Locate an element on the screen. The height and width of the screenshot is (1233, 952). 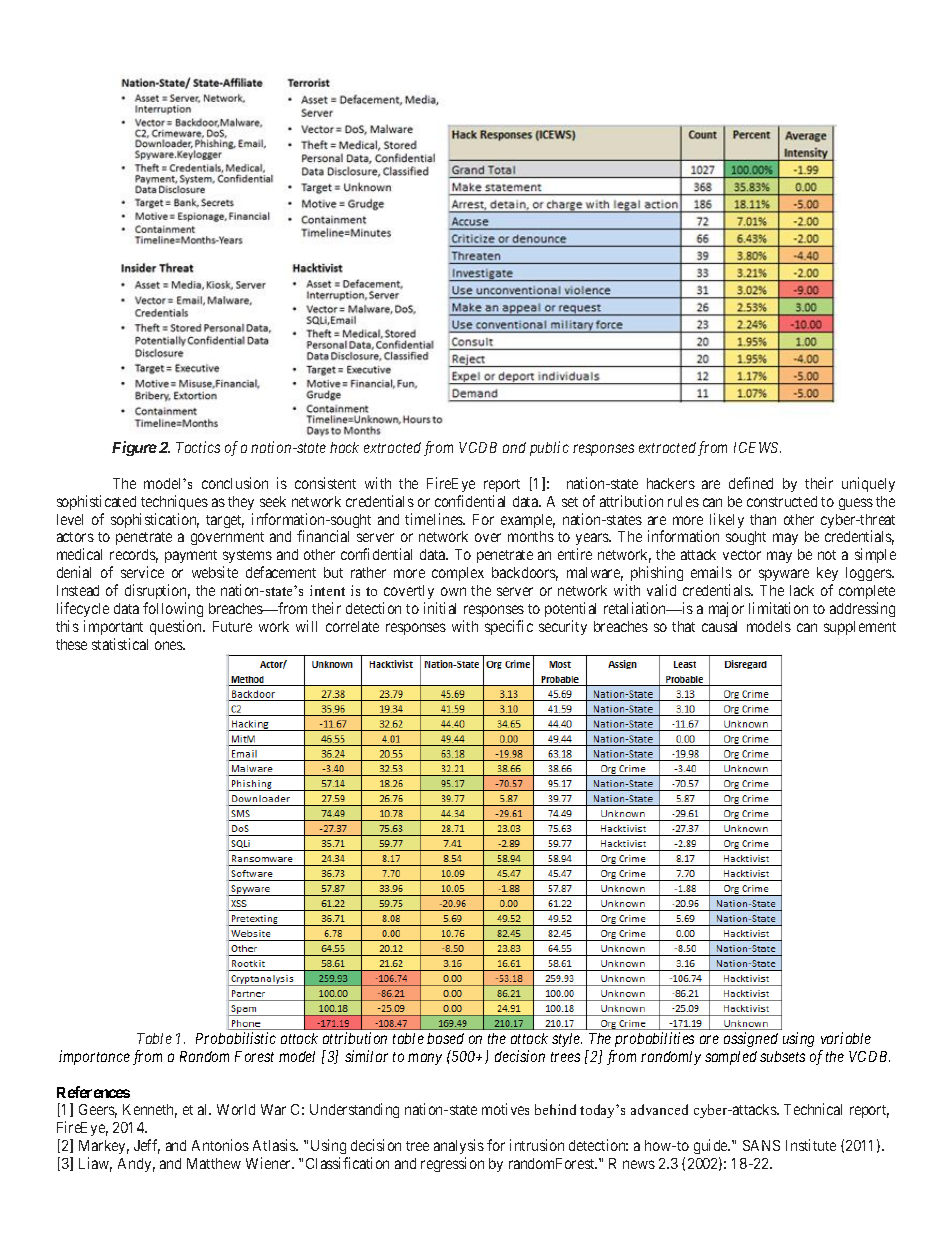
Jeff is located at coordinates (147, 1146).
